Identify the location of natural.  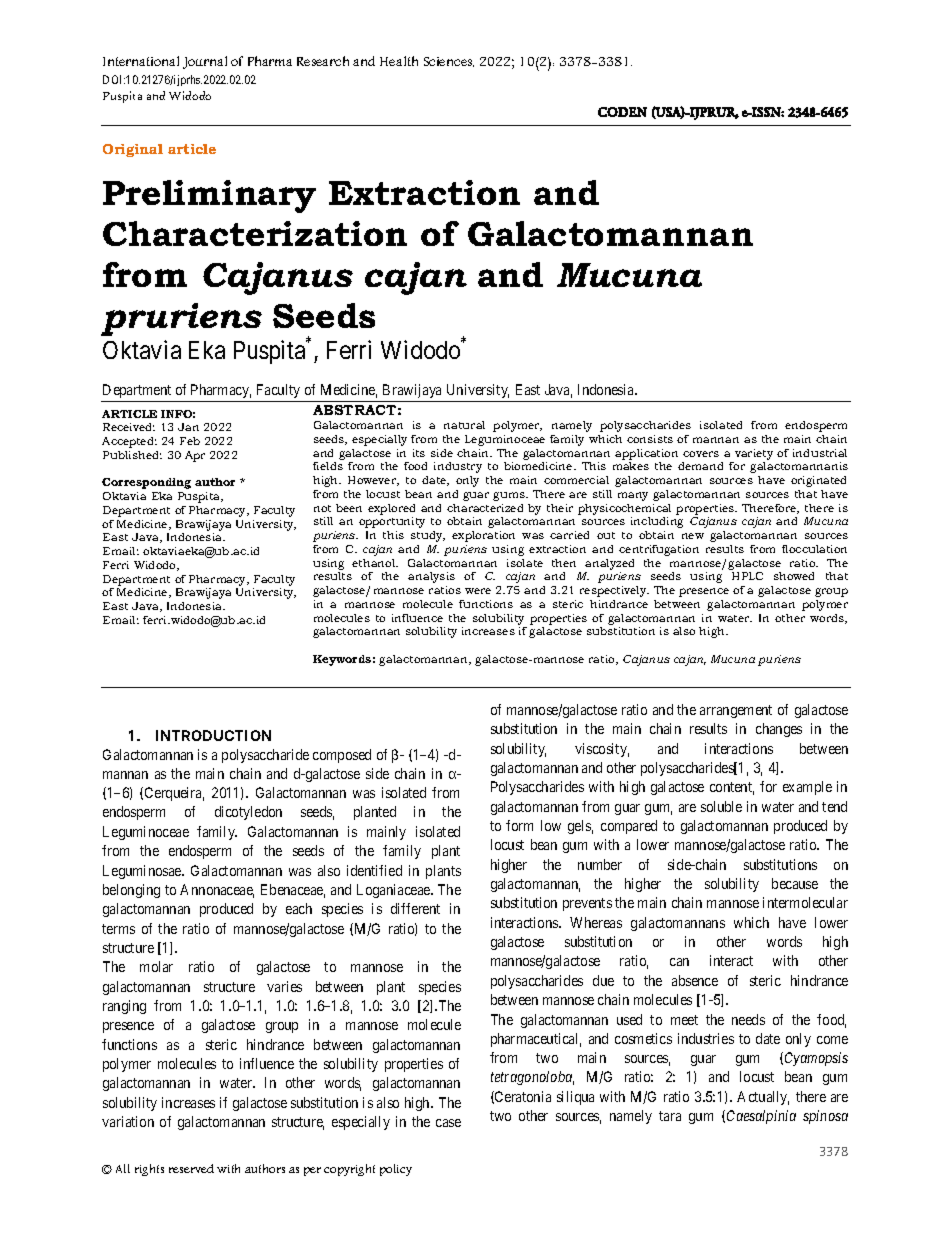
(464, 425).
